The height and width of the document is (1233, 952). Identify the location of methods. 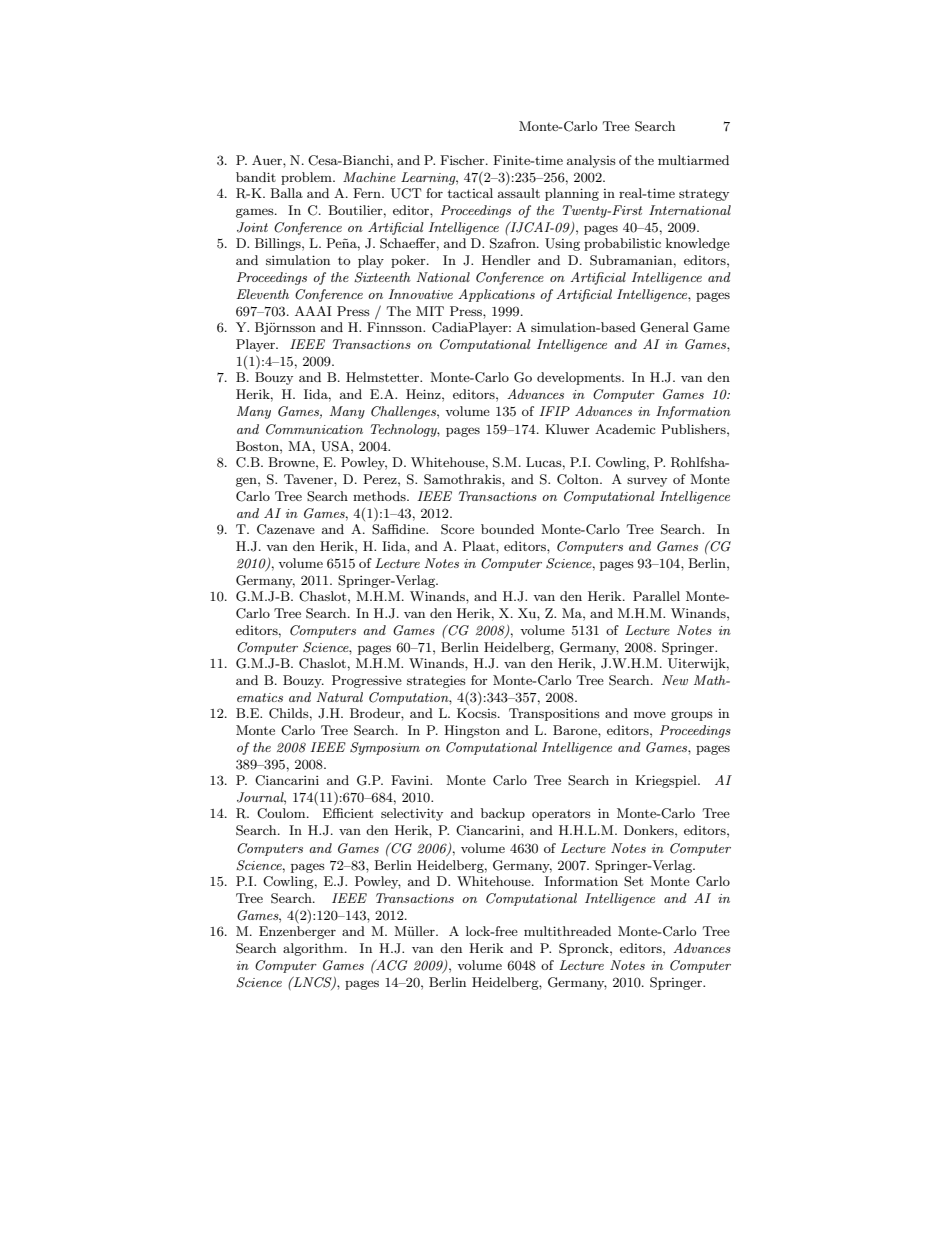
(380, 496).
